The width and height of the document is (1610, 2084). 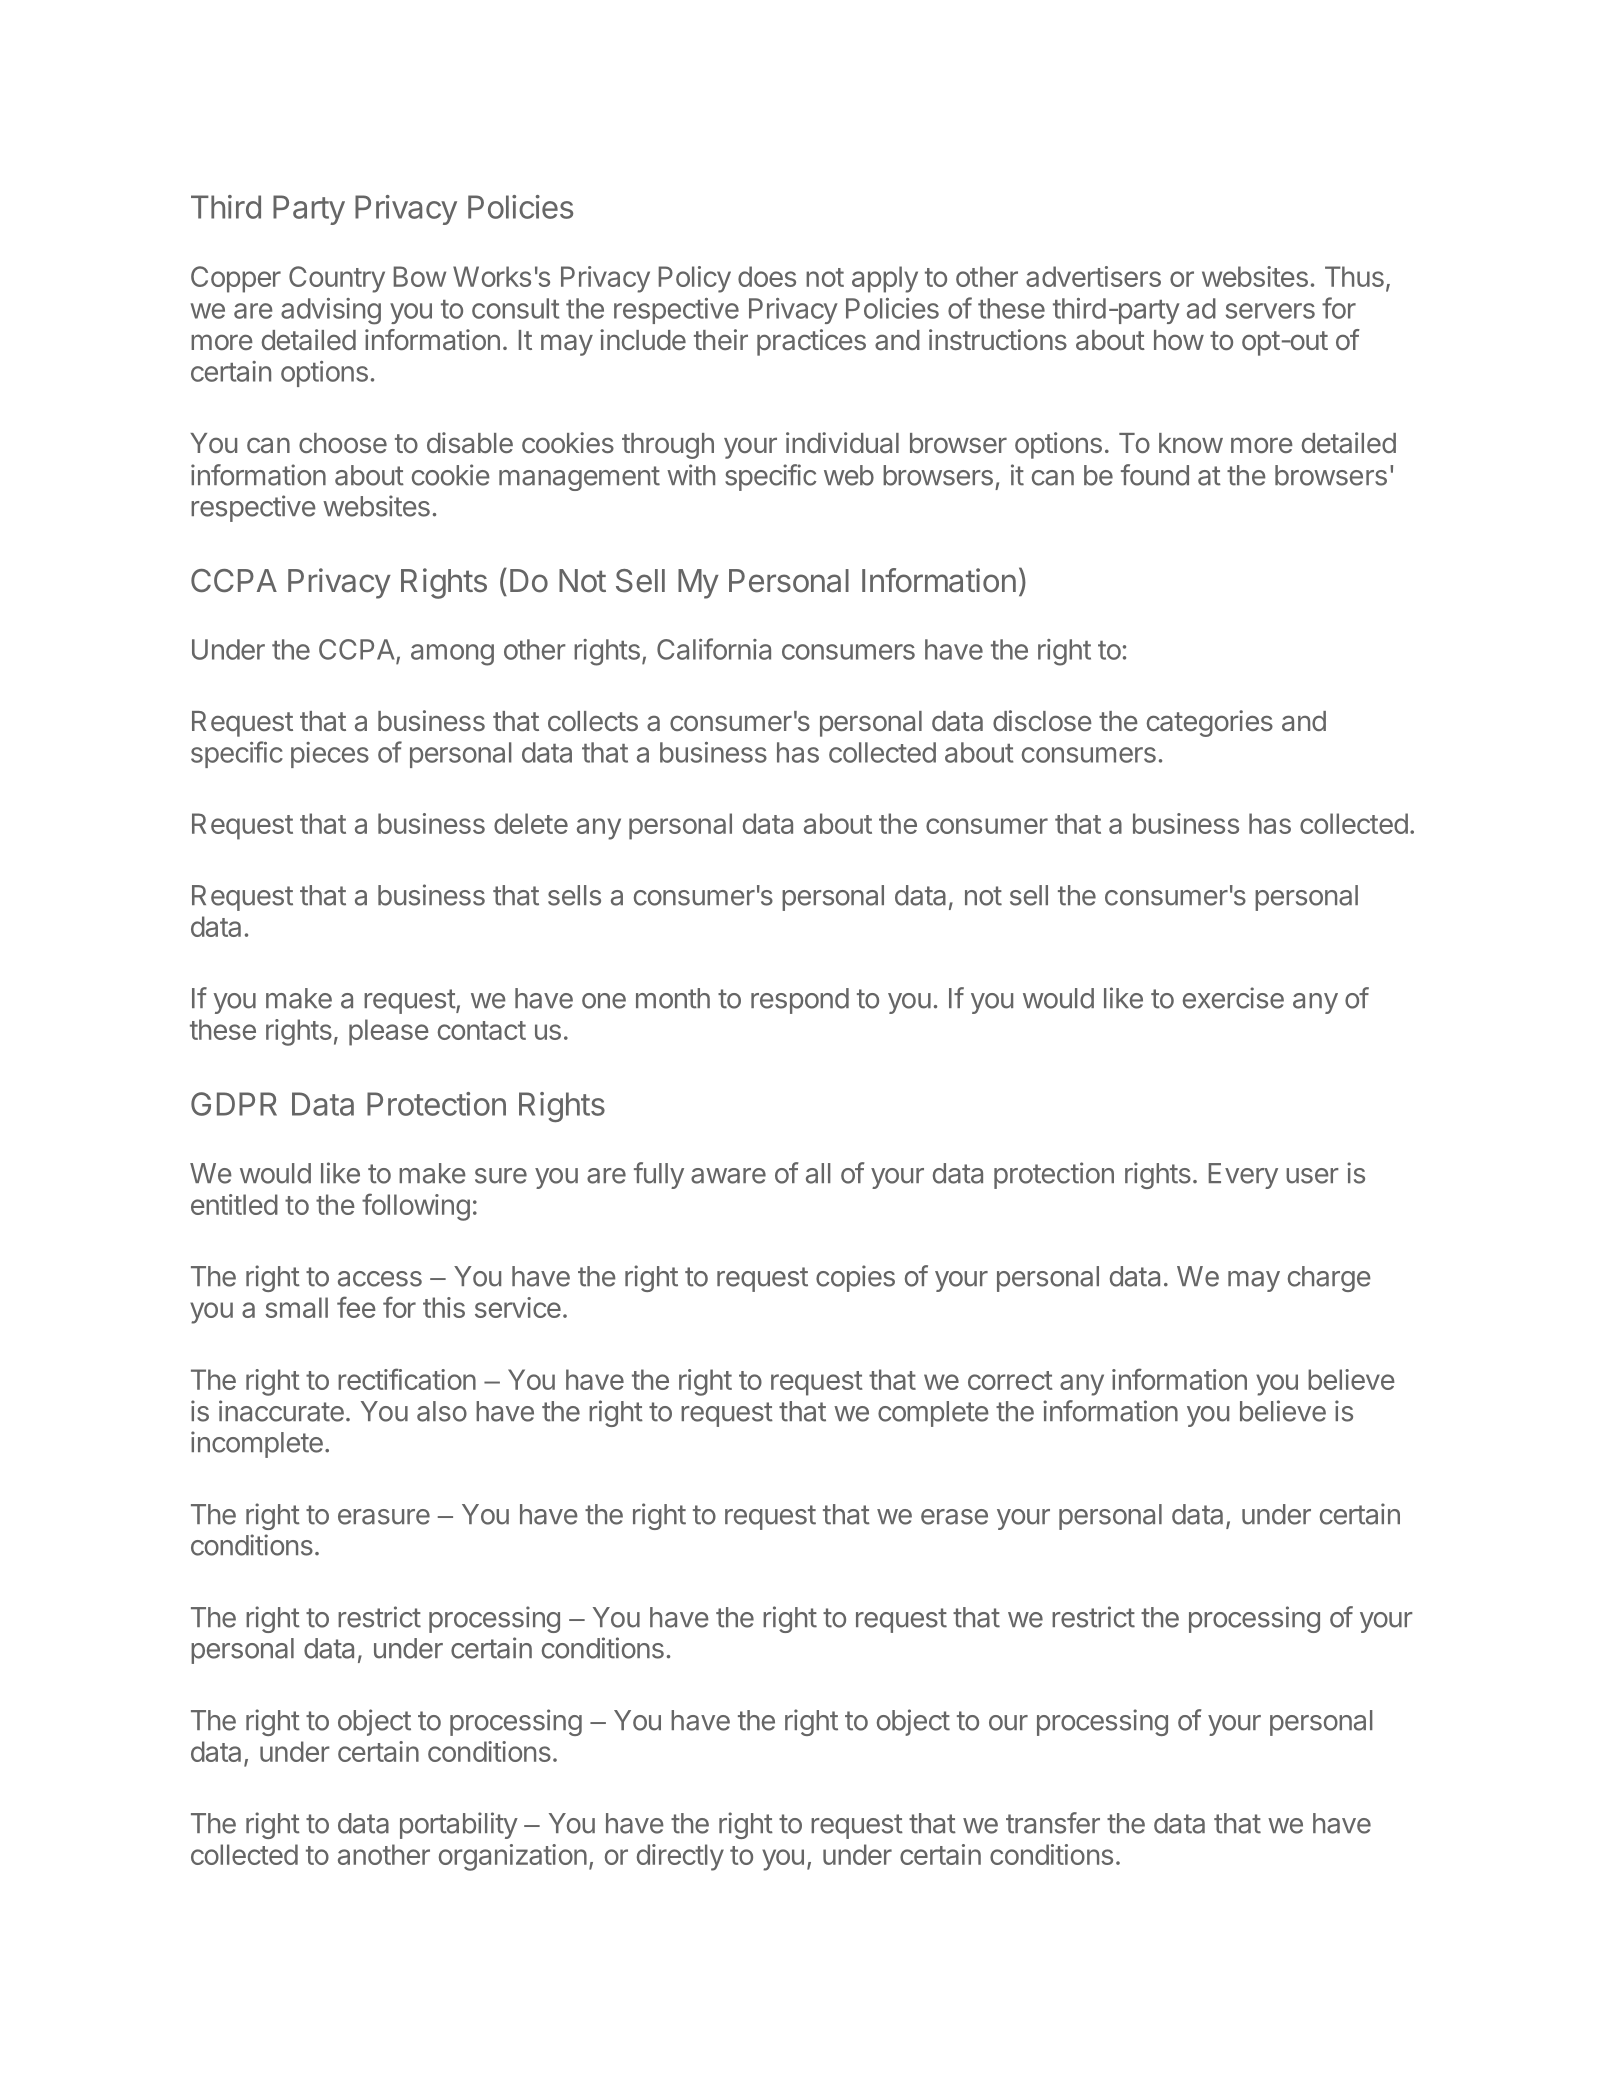 I want to click on practices, so click(x=811, y=342).
